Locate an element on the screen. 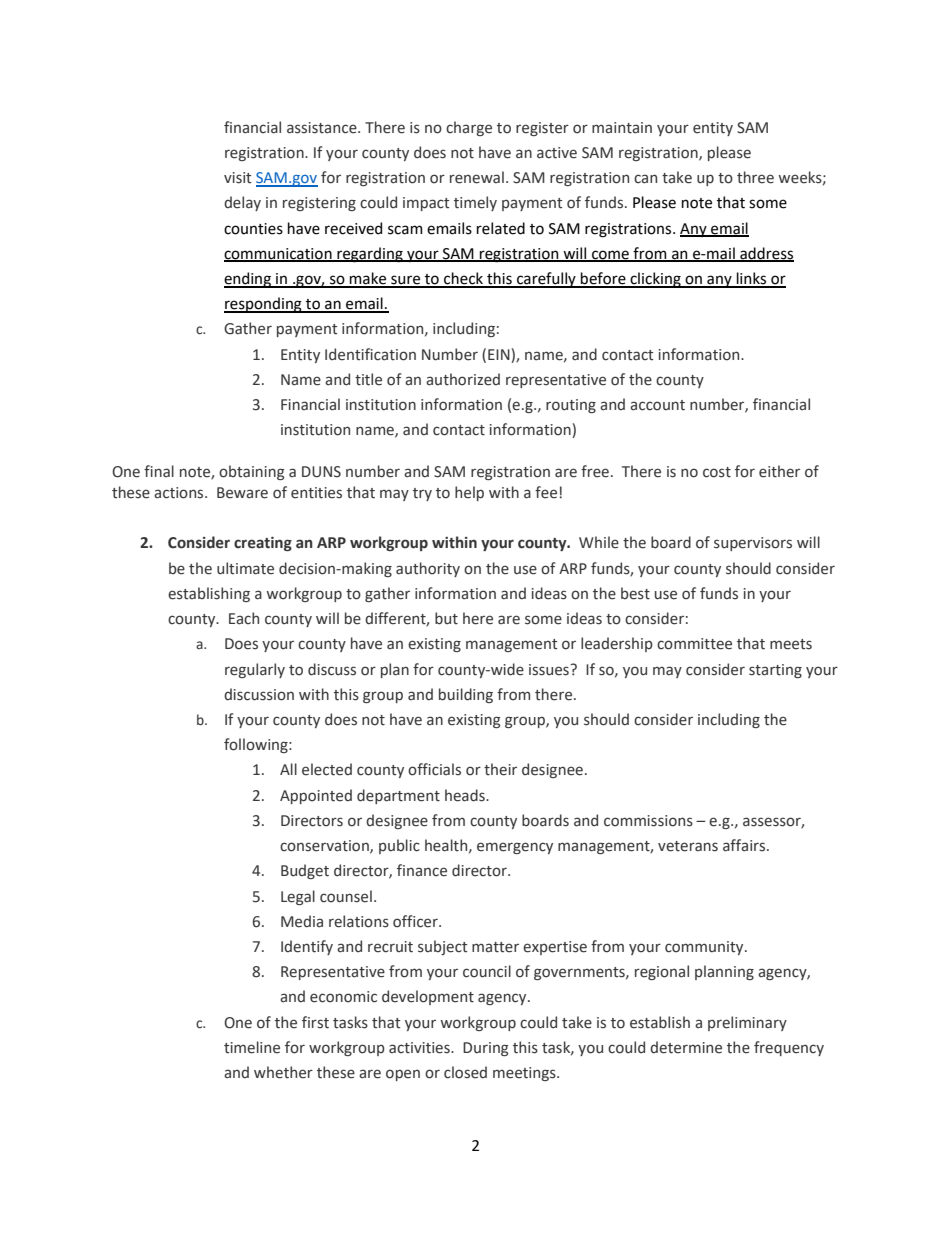 Image resolution: width=952 pixels, height=1233 pixels. three is located at coordinates (755, 177).
